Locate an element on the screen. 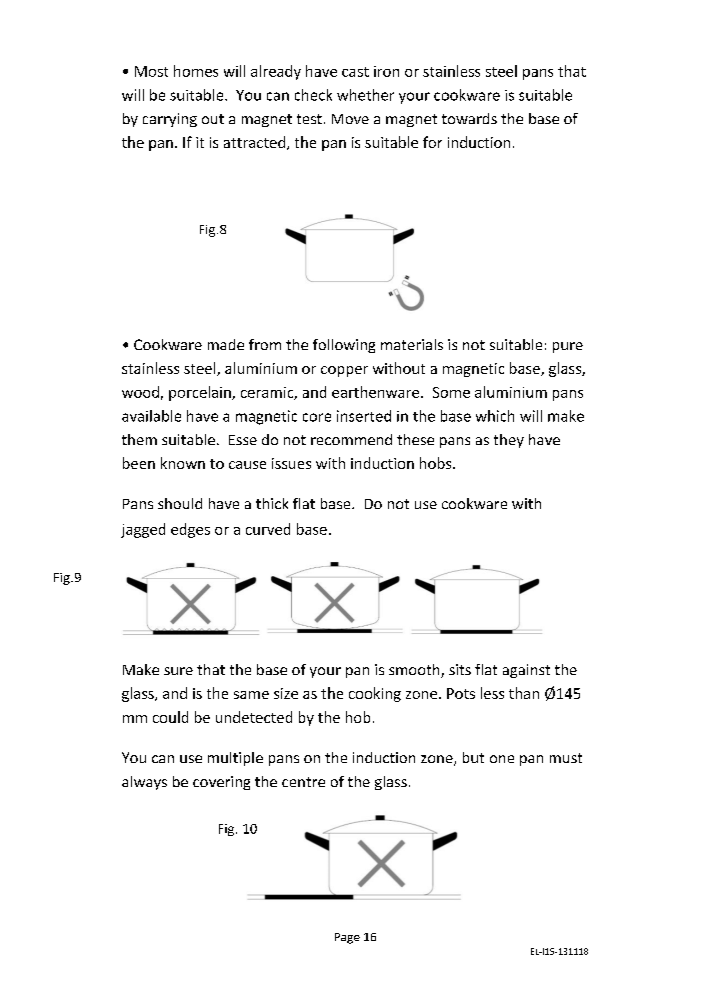 This screenshot has height=1005, width=710. should is located at coordinates (180, 503).
